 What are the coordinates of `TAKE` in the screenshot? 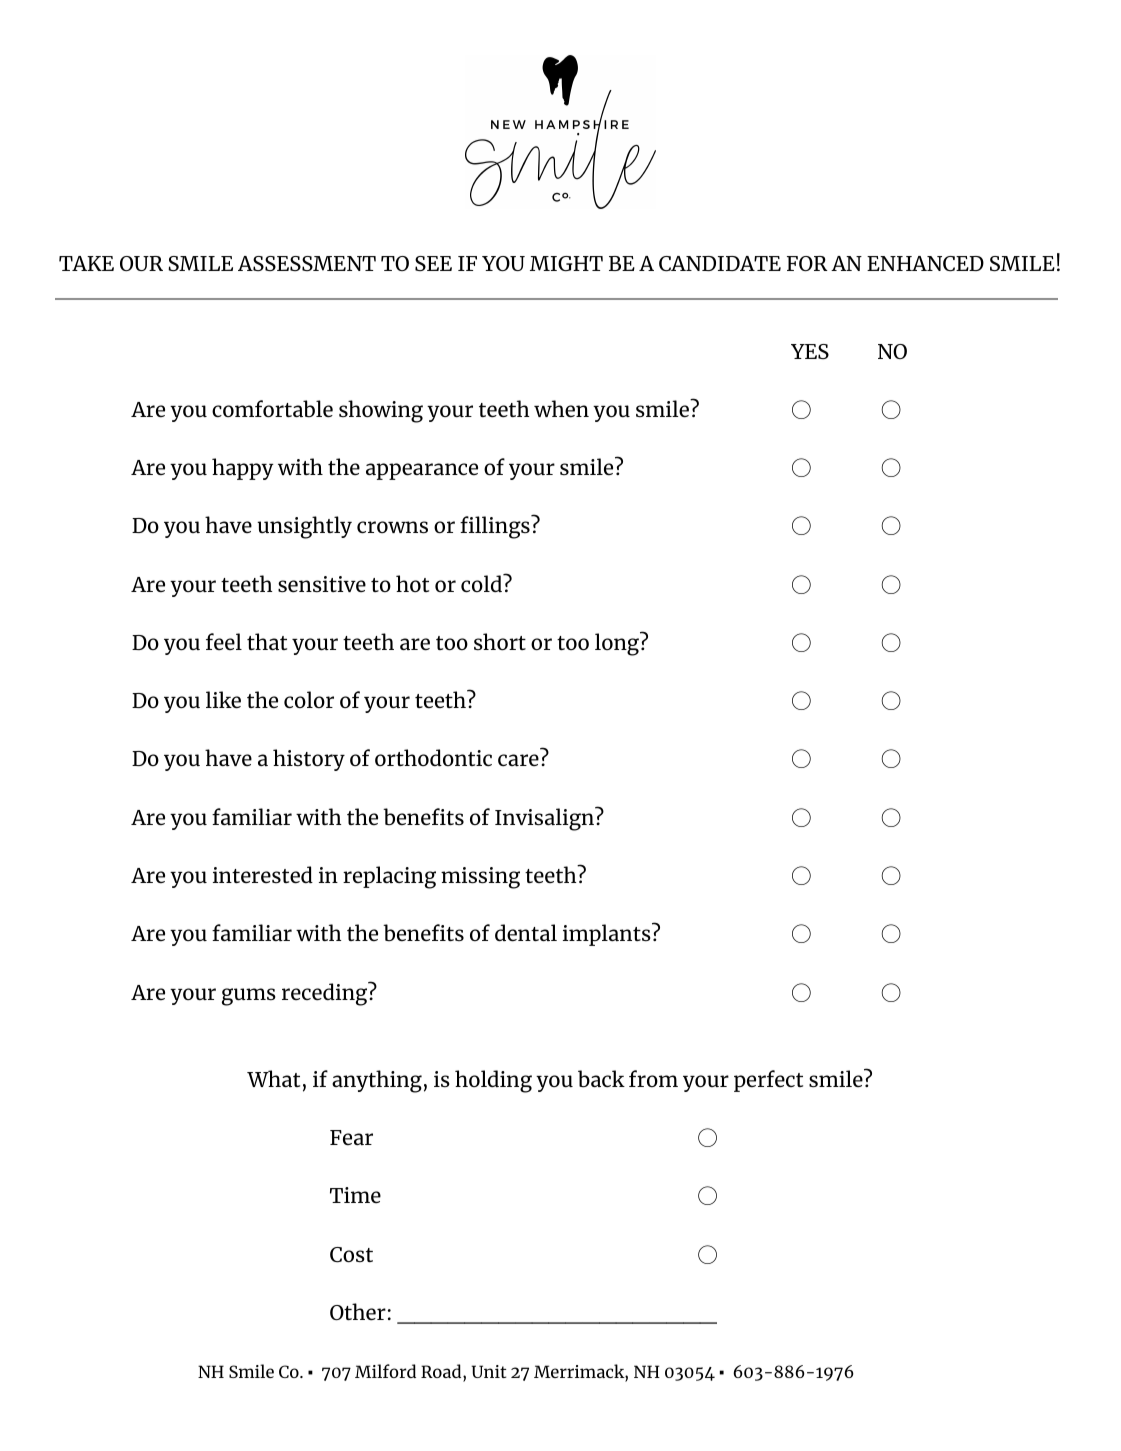 It's located at (86, 263).
